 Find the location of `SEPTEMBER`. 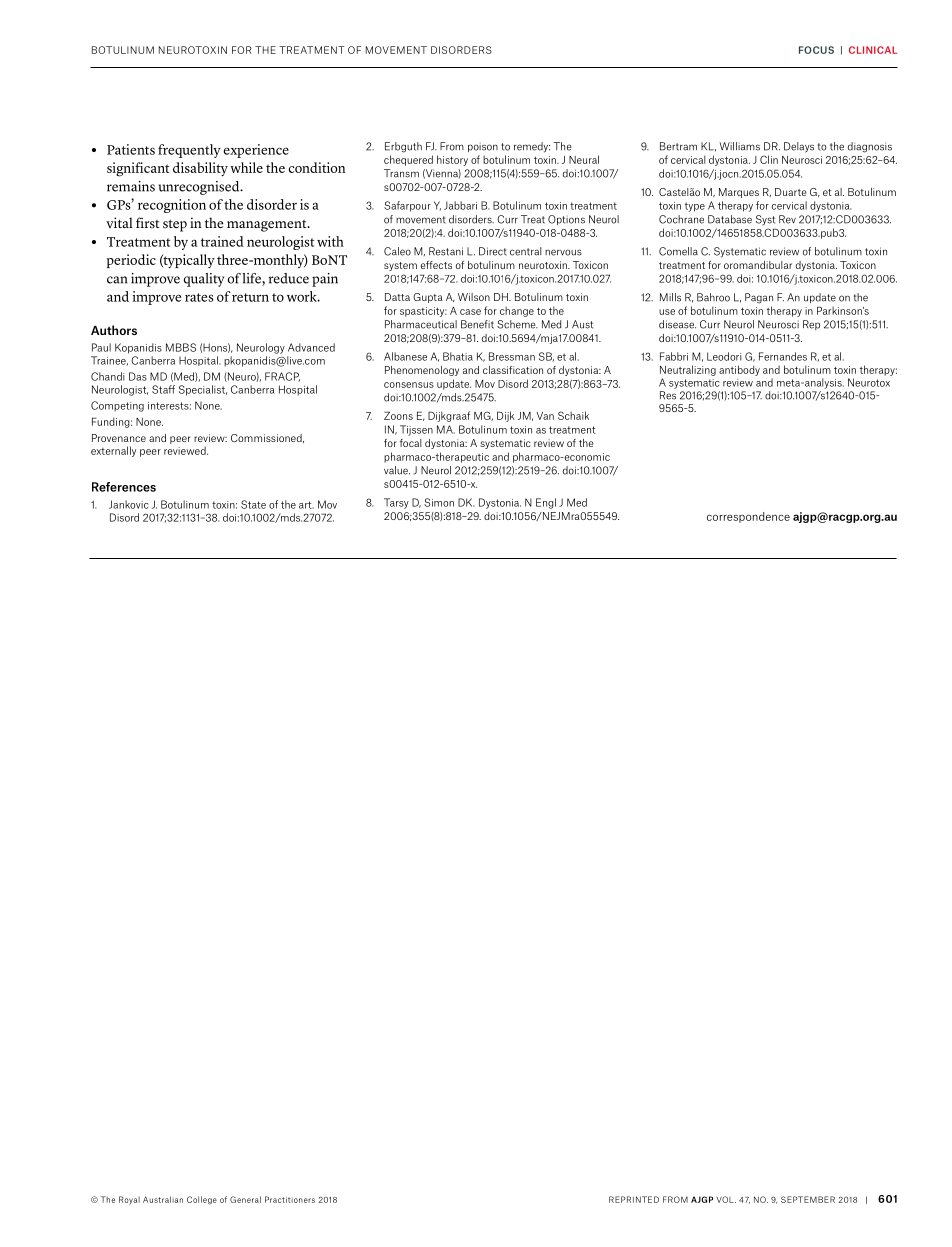

SEPTEMBER is located at coordinates (808, 1199).
